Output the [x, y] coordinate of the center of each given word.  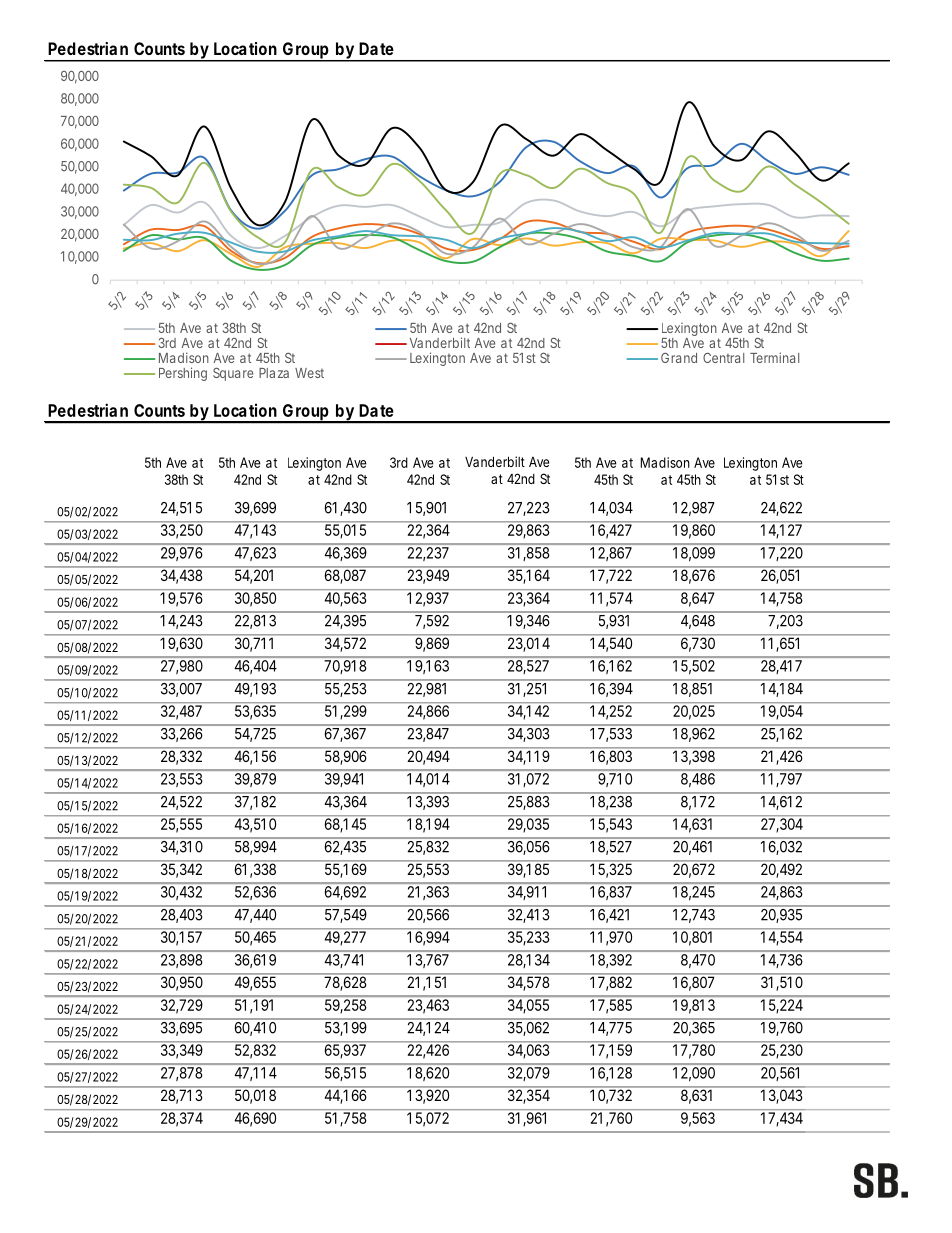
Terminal [774, 357]
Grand [679, 358]
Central [723, 358]
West [309, 373]
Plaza [274, 373]
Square [233, 374]
